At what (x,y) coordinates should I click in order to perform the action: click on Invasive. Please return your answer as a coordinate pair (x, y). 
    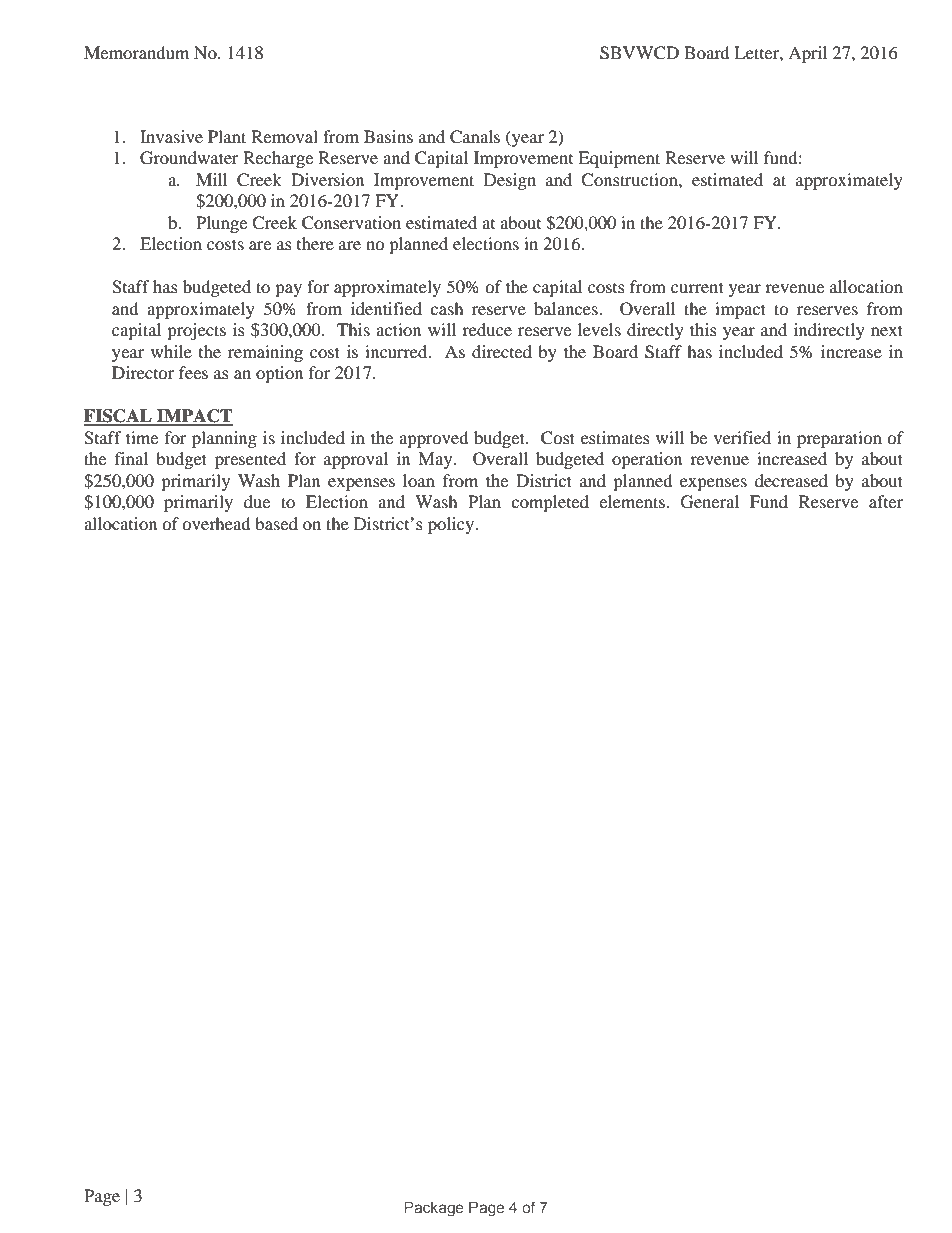
    Looking at the image, I should click on (171, 136).
